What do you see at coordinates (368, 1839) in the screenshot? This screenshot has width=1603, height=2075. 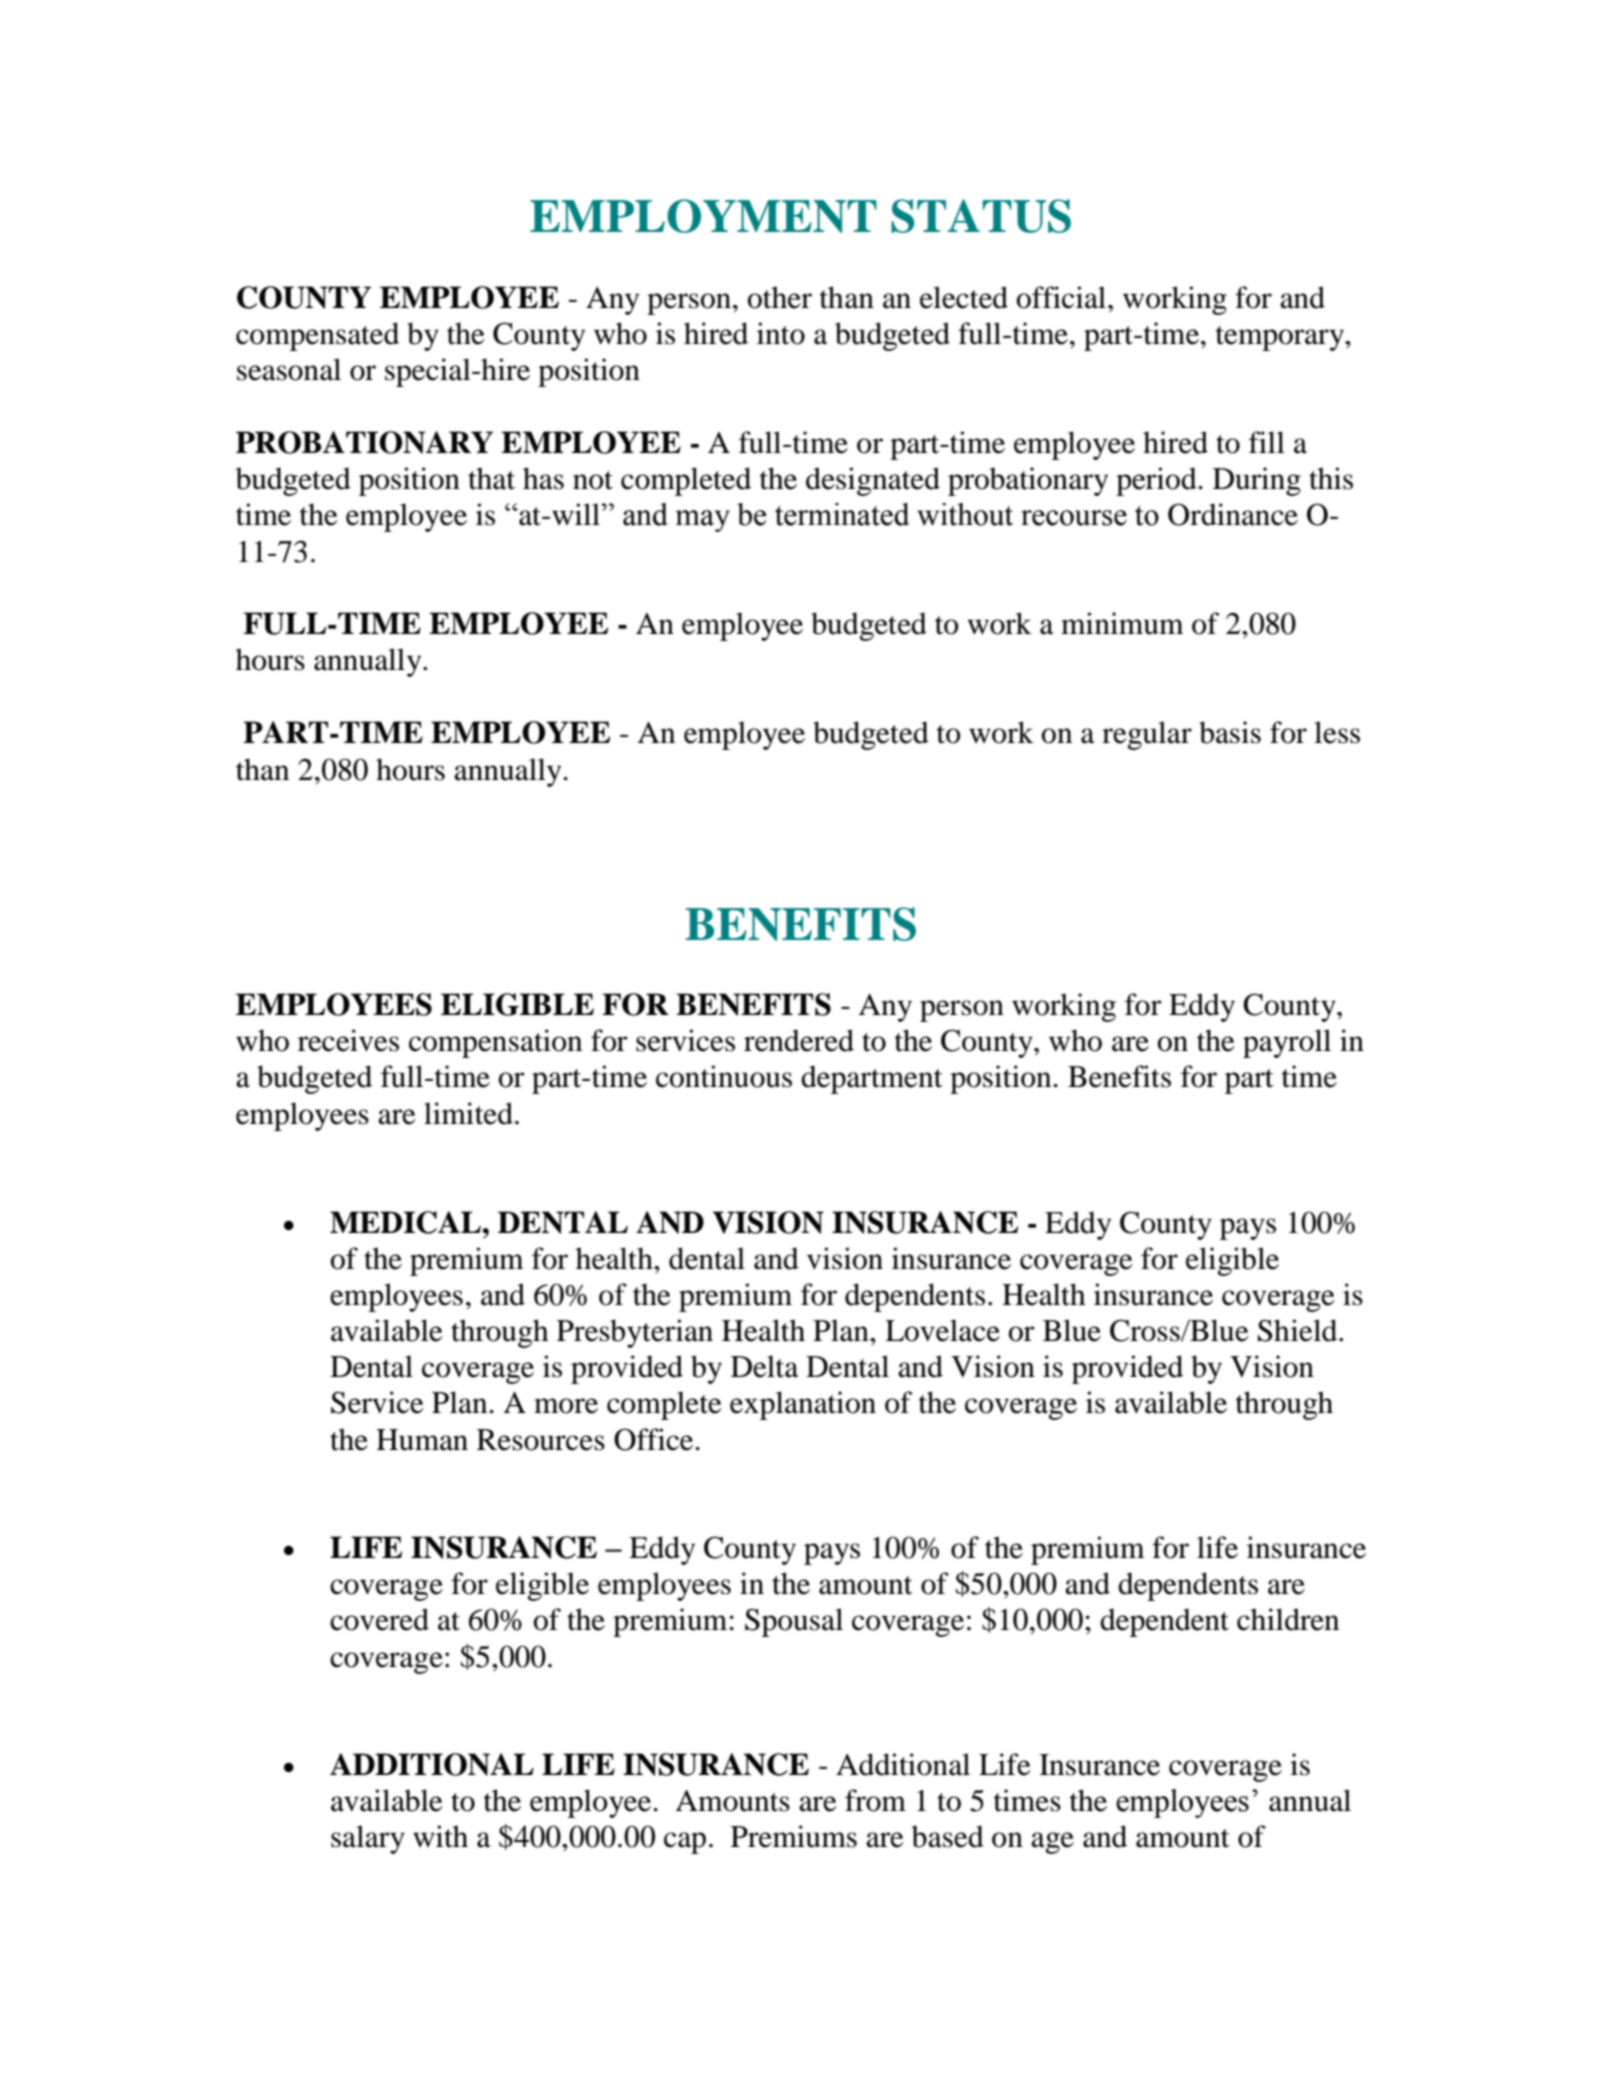 I see `salary` at bounding box center [368, 1839].
